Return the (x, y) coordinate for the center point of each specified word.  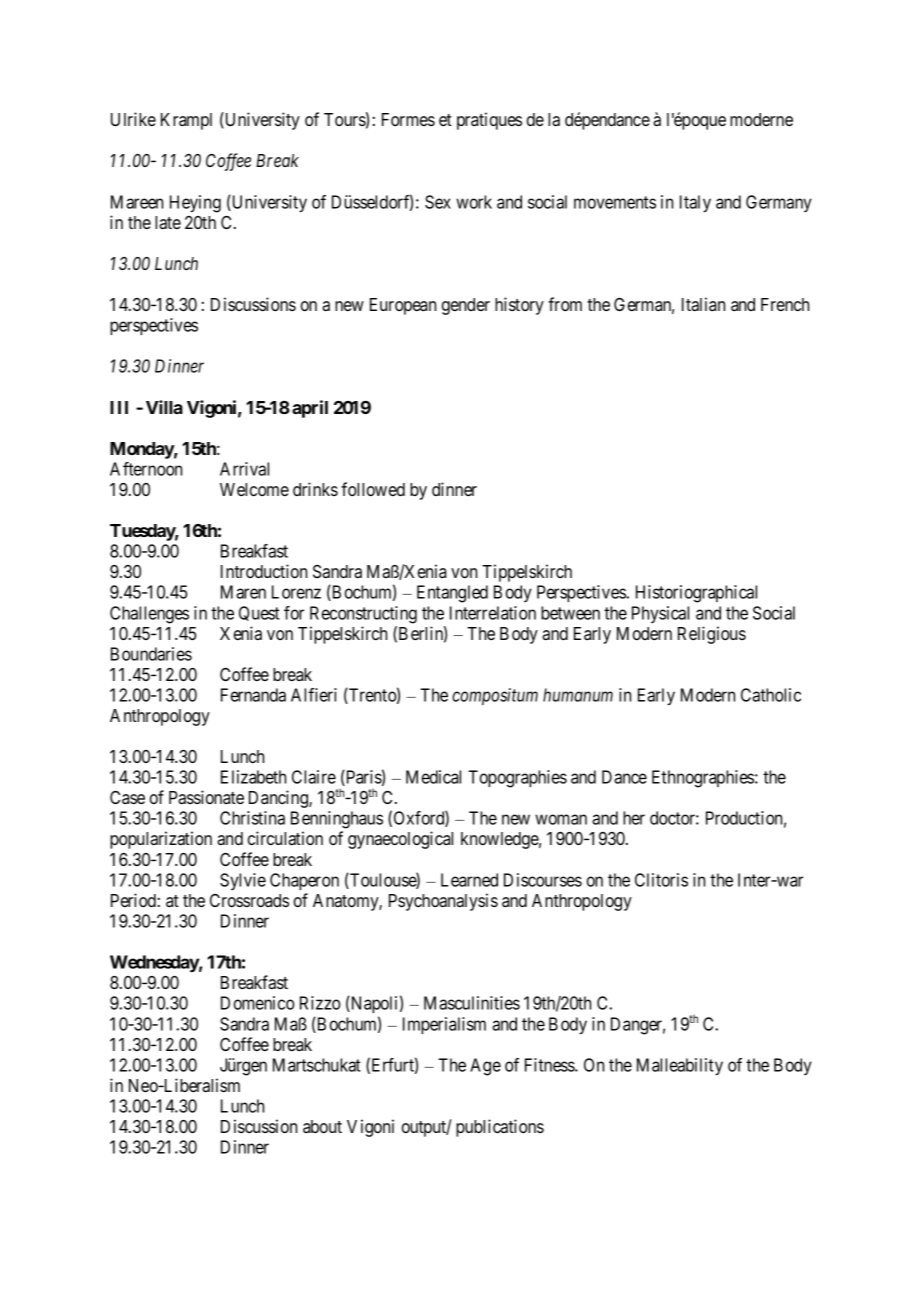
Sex (438, 202)
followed (373, 489)
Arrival (244, 469)
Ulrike (133, 119)
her (634, 818)
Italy (695, 203)
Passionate (206, 797)
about (322, 1126)
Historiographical (696, 594)
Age (485, 1067)
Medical (433, 777)
